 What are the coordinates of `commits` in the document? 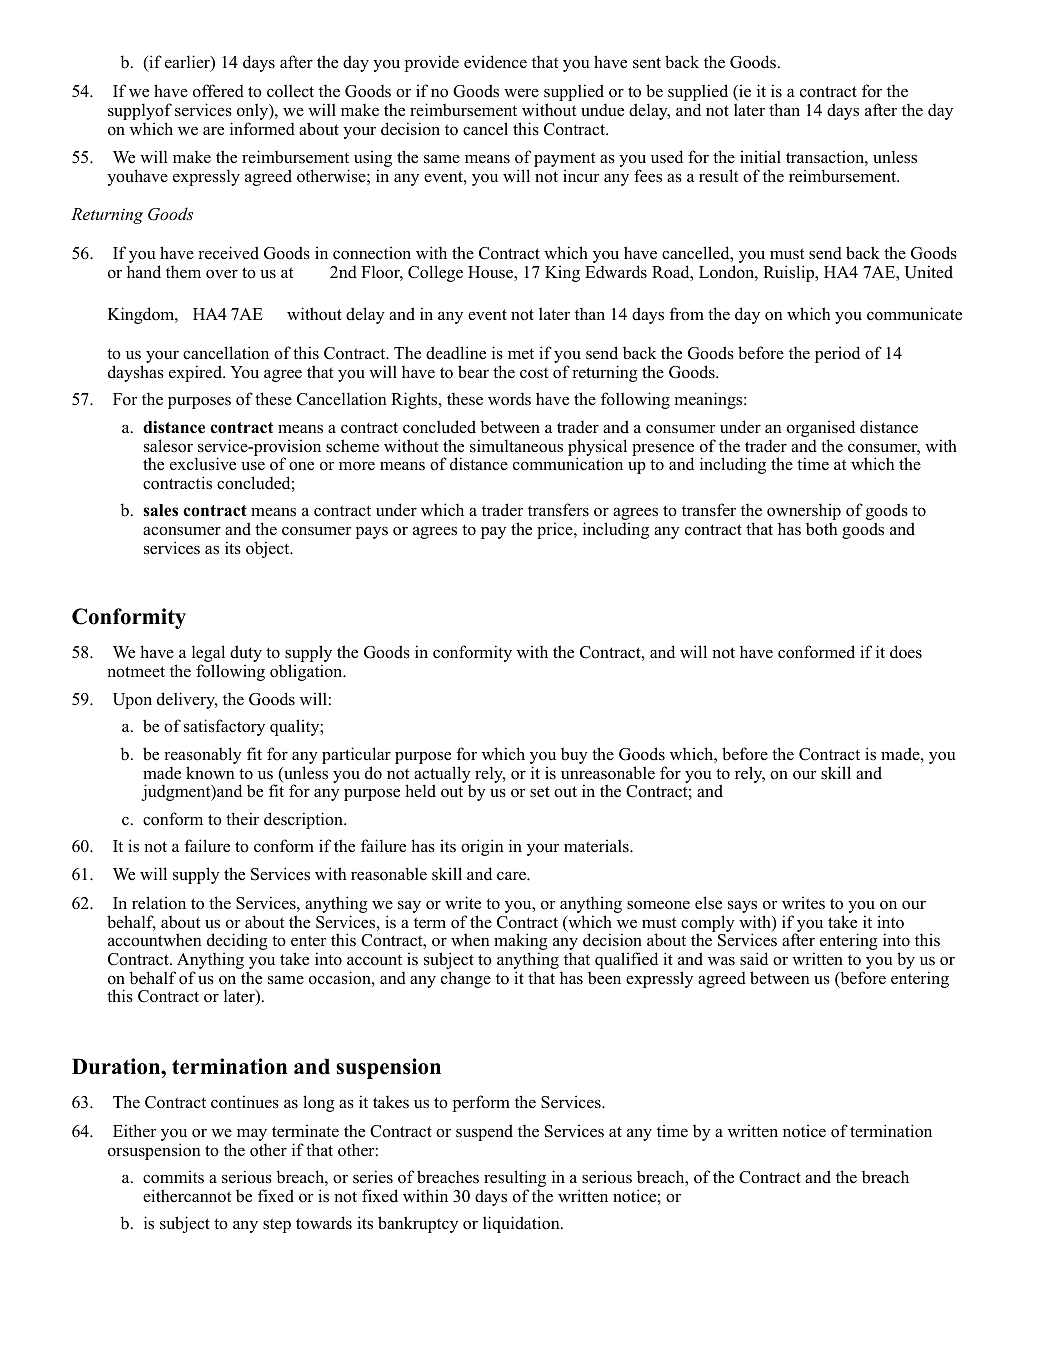 It's located at (173, 1177).
